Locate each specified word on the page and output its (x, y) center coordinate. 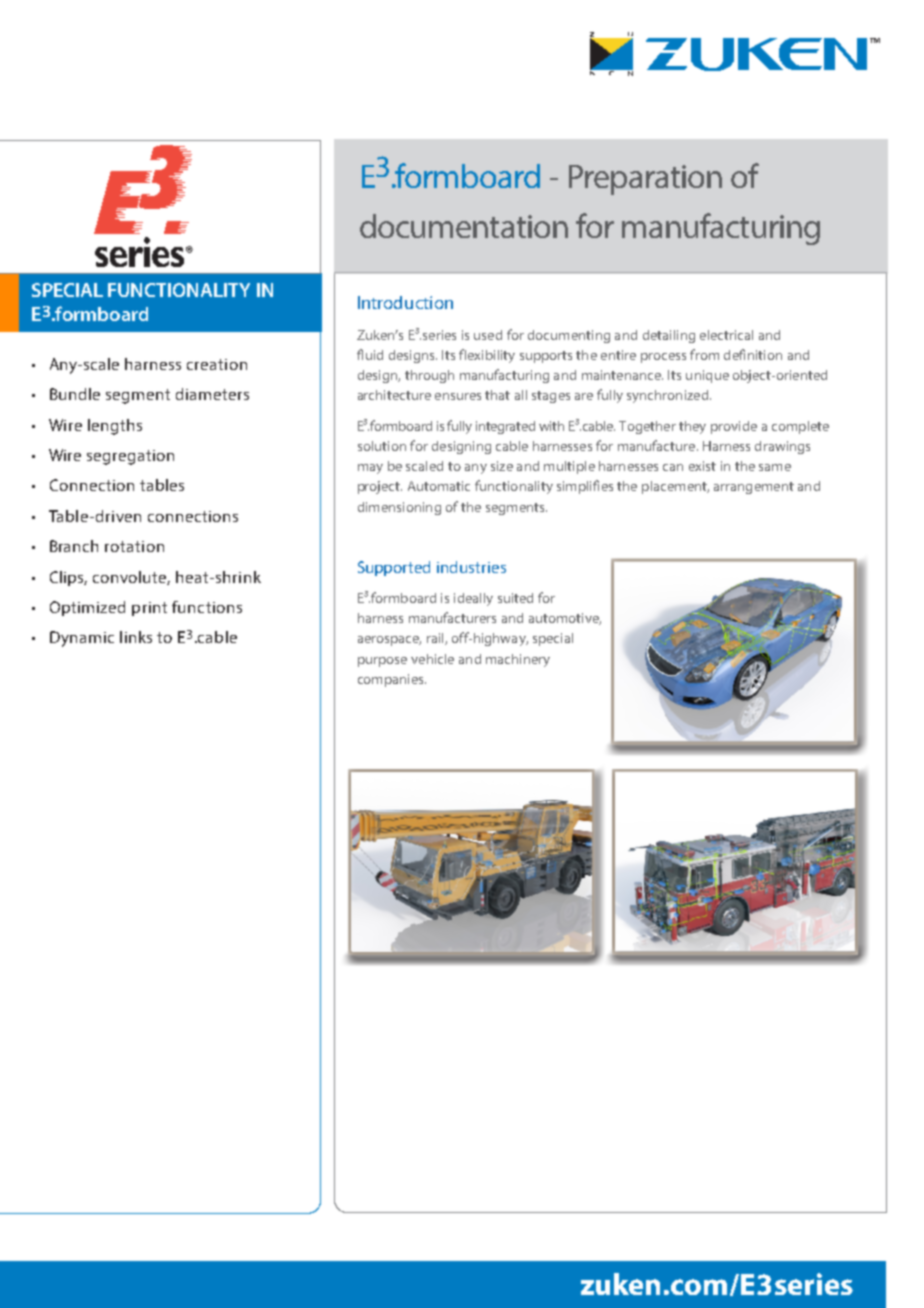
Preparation (645, 180)
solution (382, 446)
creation (217, 364)
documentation (464, 226)
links (136, 637)
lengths (115, 427)
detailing (669, 336)
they (692, 427)
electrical (726, 335)
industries (471, 567)
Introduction (405, 302)
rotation (134, 546)
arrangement (754, 488)
